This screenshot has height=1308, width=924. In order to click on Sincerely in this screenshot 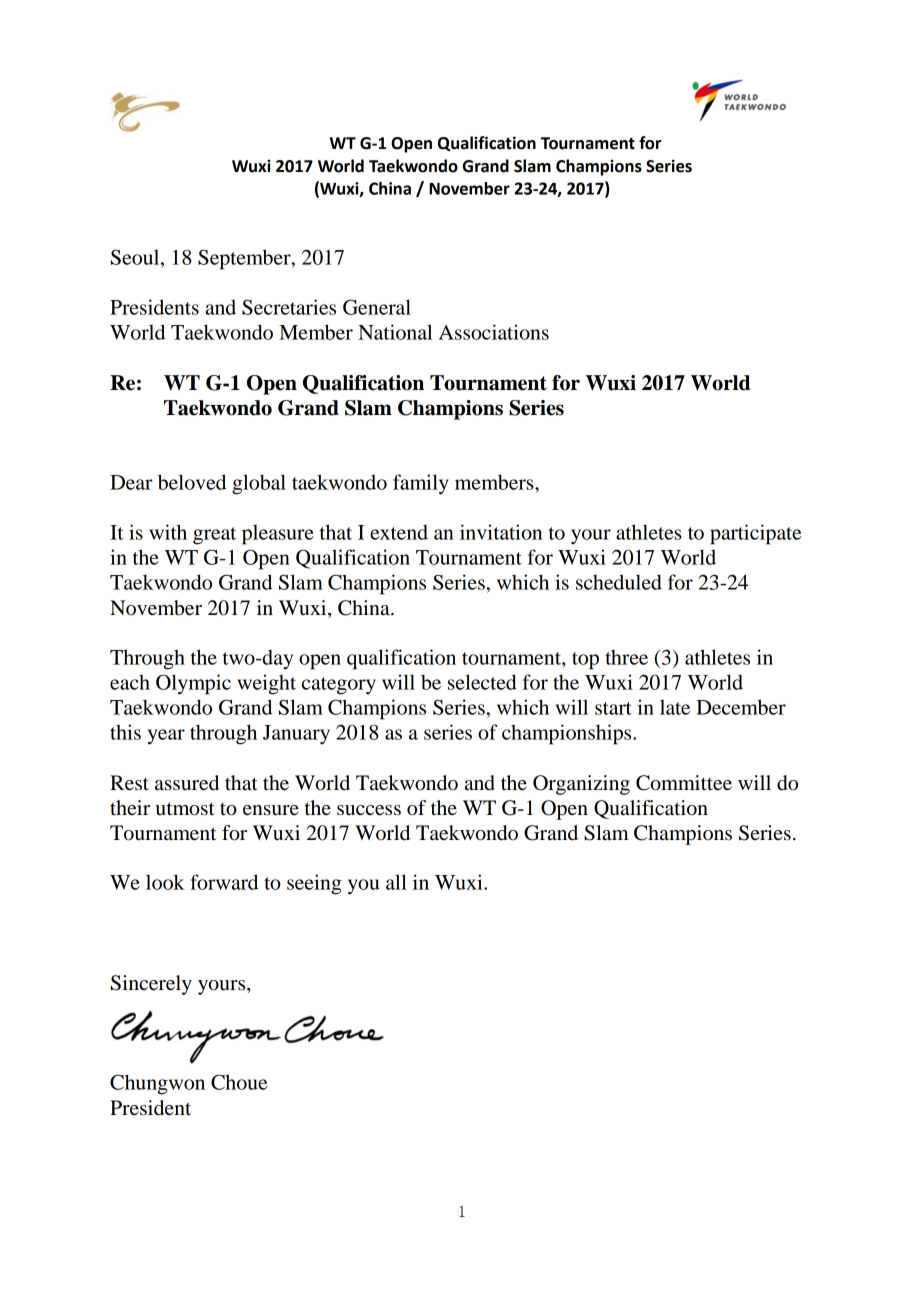, I will do `click(151, 985)`.
